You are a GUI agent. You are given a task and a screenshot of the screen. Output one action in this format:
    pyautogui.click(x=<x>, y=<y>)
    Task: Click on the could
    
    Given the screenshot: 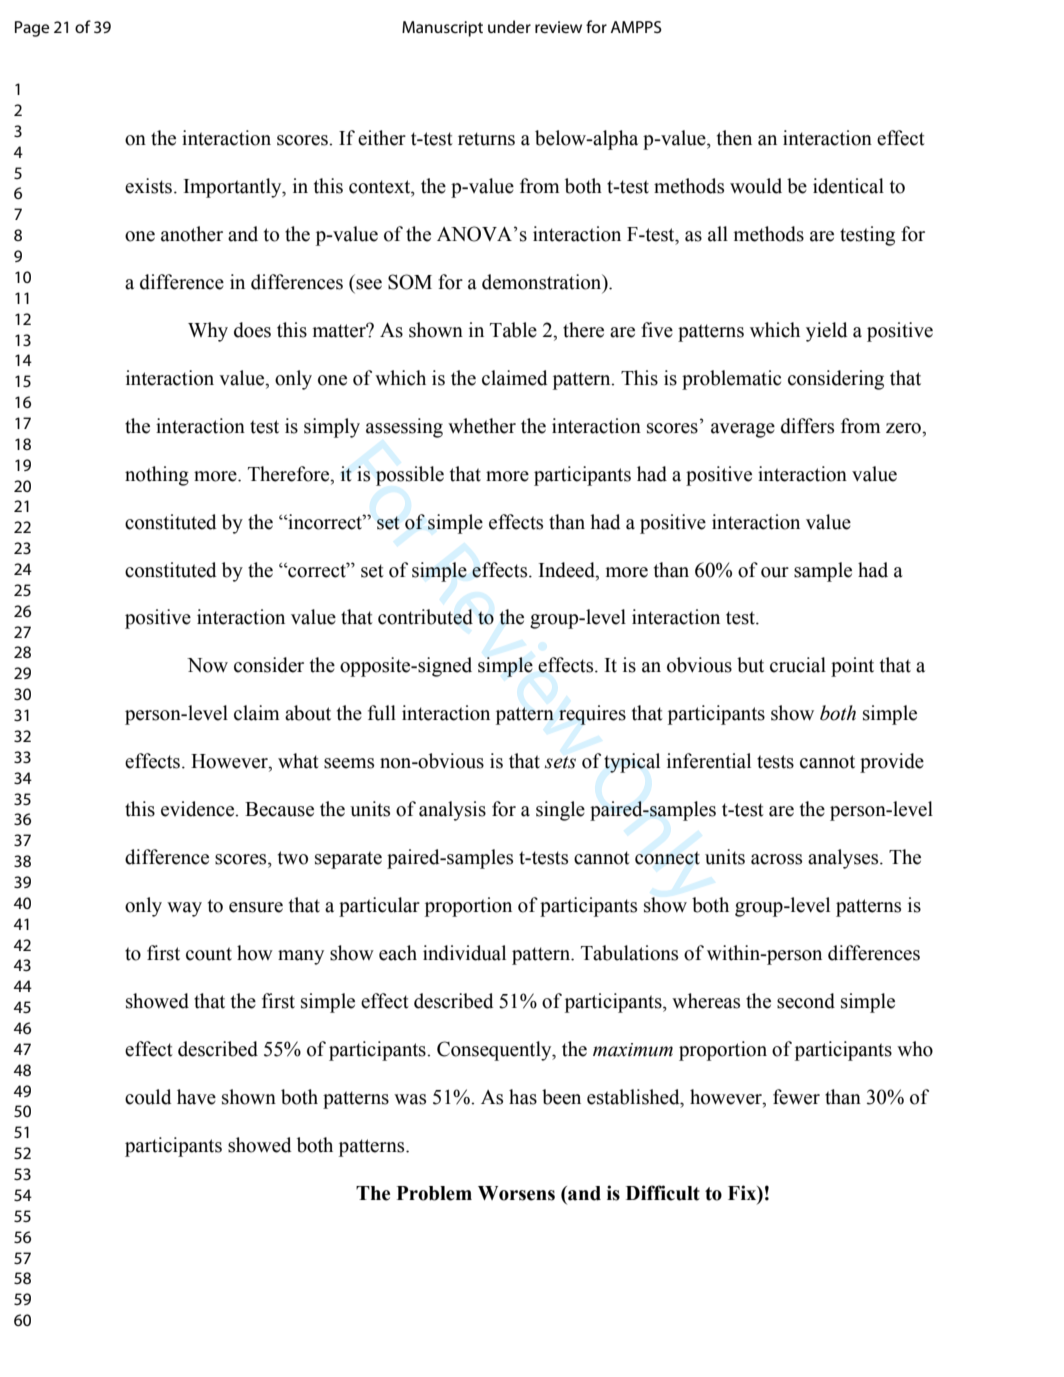 What is the action you would take?
    pyautogui.click(x=148, y=1097)
